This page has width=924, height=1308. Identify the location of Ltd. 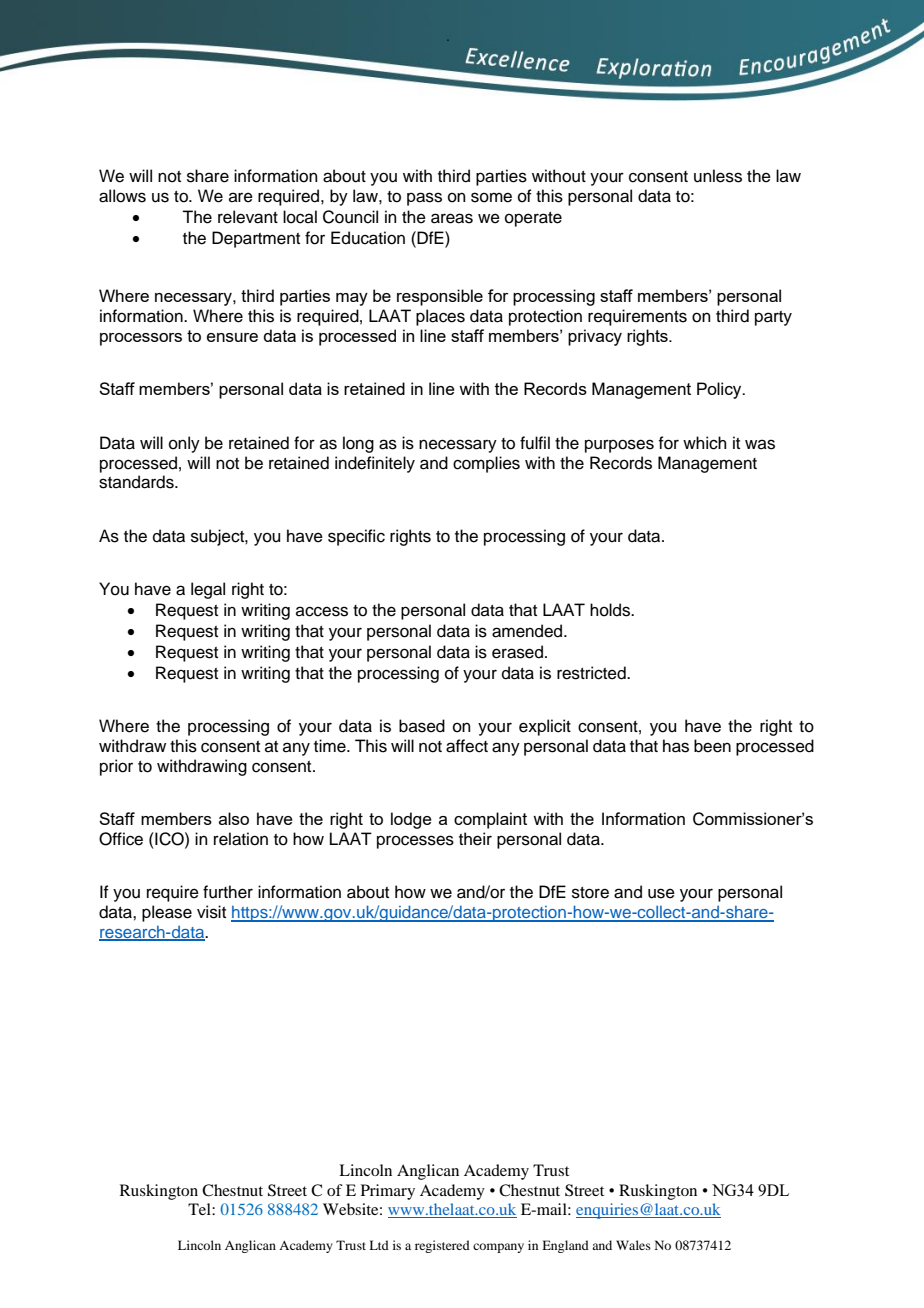
(379, 1245).
